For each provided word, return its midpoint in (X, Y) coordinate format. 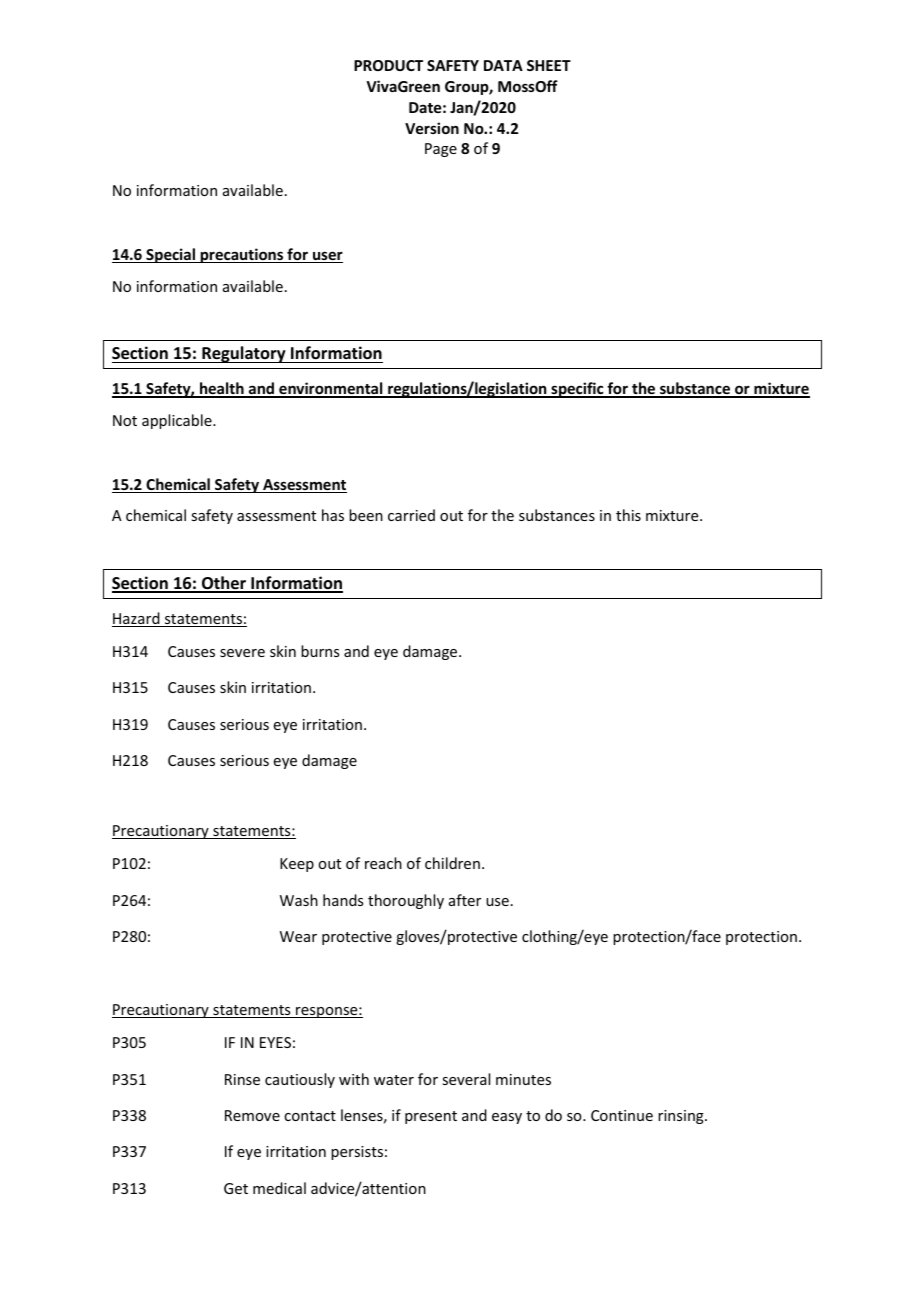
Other (224, 584)
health (222, 389)
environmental (331, 389)
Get (236, 1188)
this (628, 515)
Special (170, 255)
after (465, 900)
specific (577, 390)
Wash (299, 900)
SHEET (549, 65)
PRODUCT (388, 65)
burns (320, 651)
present (431, 1117)
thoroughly (406, 901)
